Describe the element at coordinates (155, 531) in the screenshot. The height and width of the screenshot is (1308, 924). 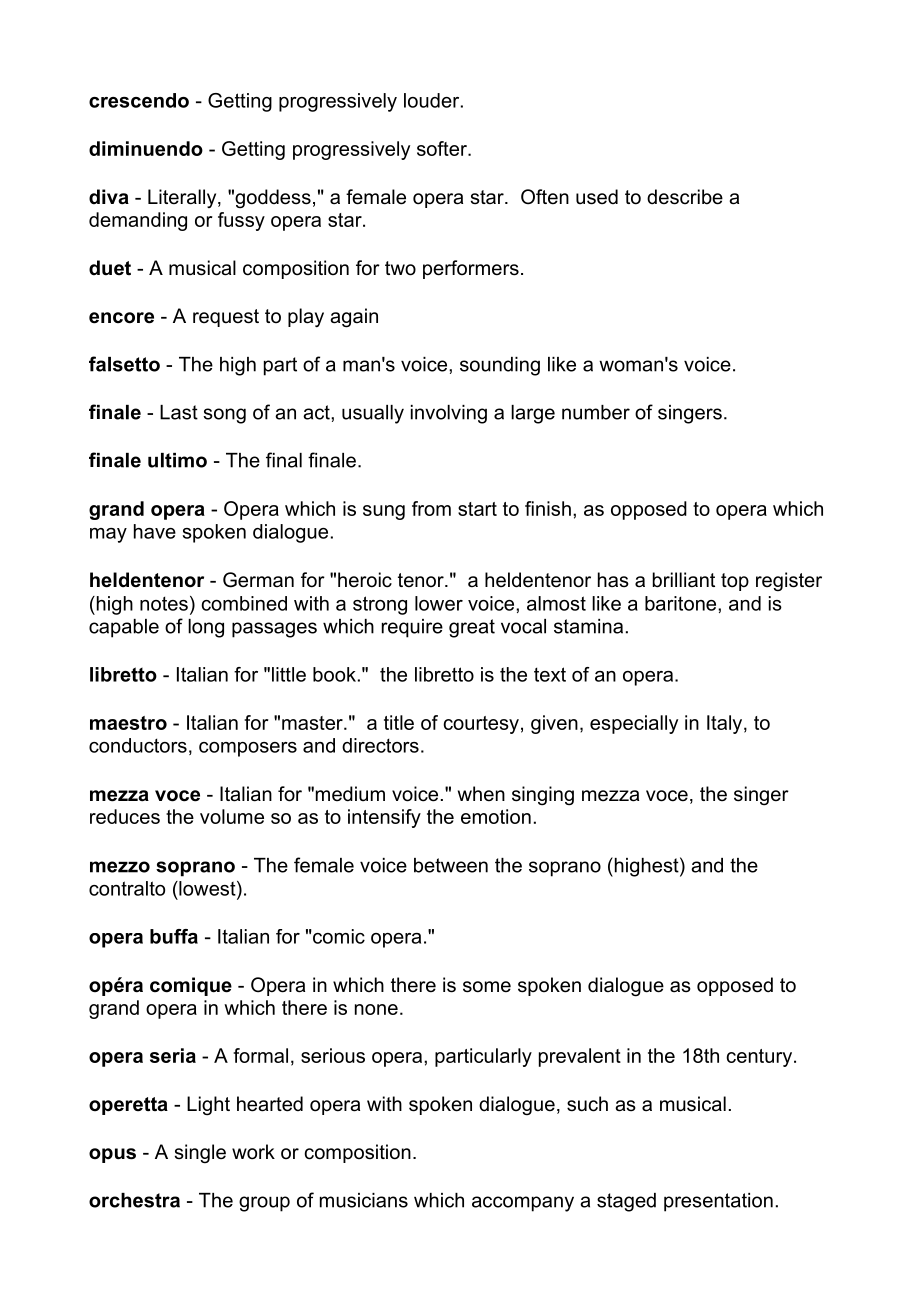
I see `have` at that location.
